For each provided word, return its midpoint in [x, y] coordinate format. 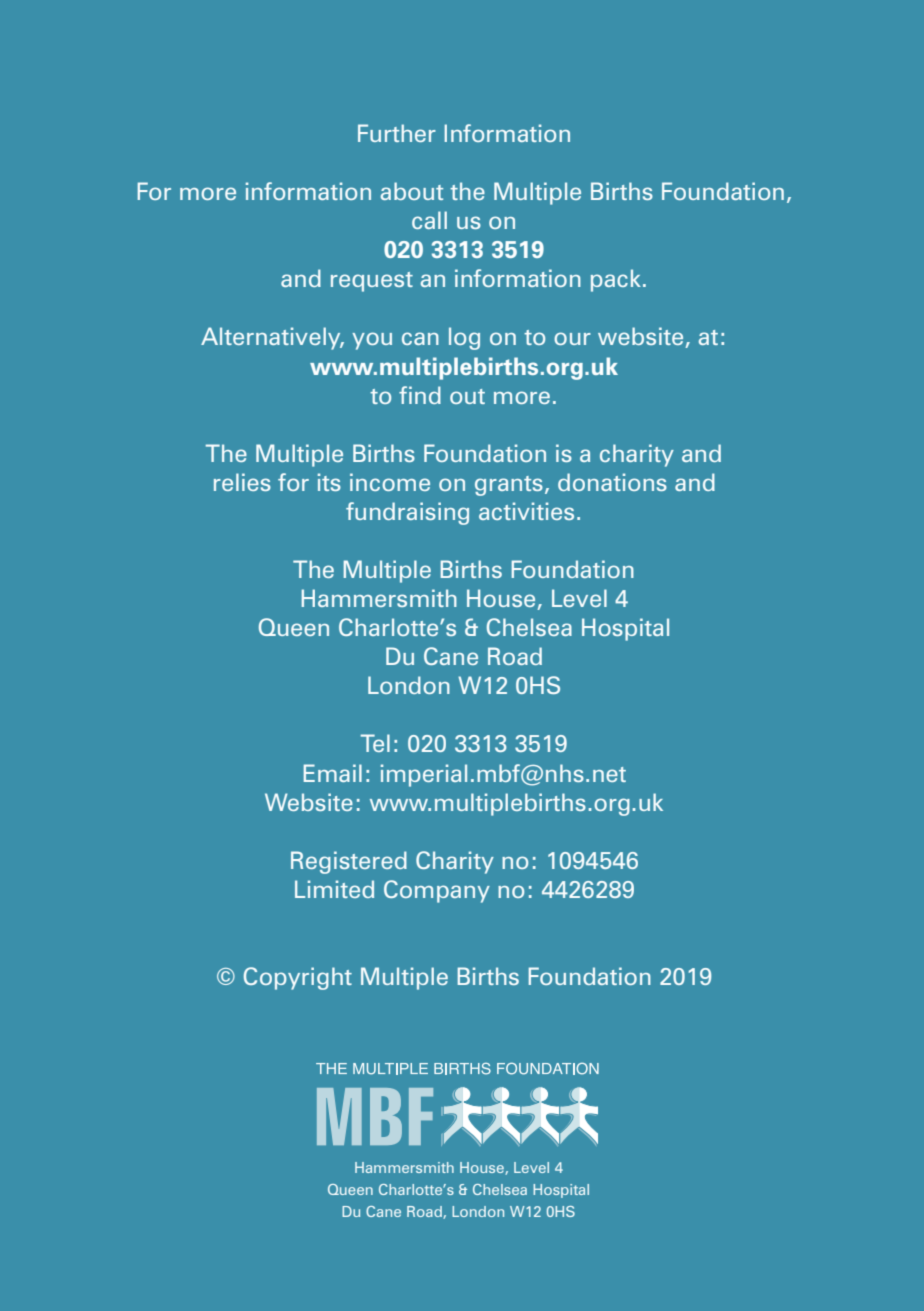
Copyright [298, 978]
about [412, 191]
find [420, 395]
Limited [334, 889]
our [572, 338]
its [329, 482]
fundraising [407, 513]
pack [616, 280]
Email [333, 773]
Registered [349, 862]
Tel [375, 743]
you [372, 341]
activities [526, 511]
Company [437, 891]
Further [397, 133]
